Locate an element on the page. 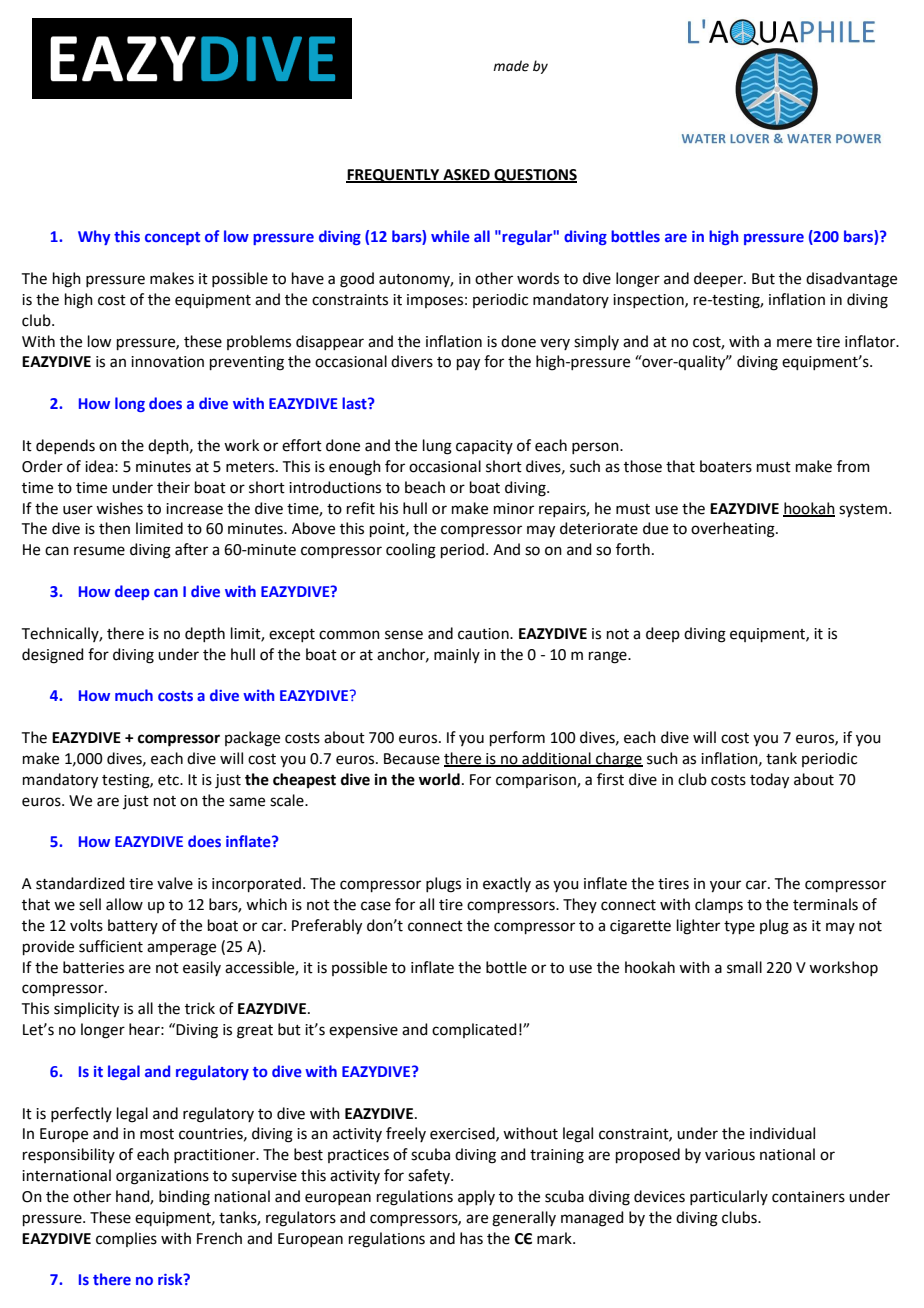 Image resolution: width=924 pixels, height=1308 pixels. complies is located at coordinates (126, 1239).
